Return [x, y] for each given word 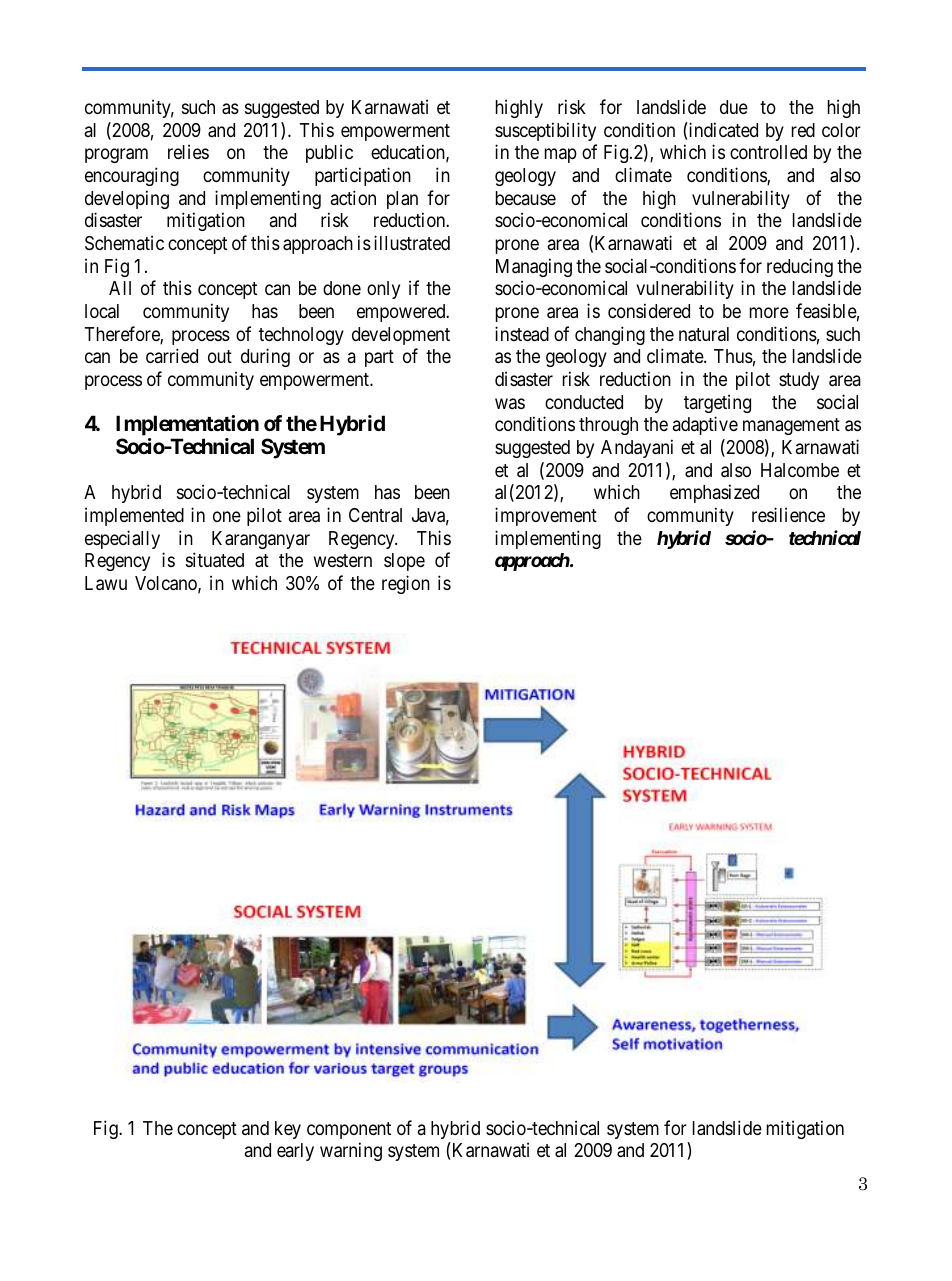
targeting [717, 403]
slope [404, 562]
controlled [768, 152]
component [349, 1130]
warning [351, 1151]
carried [172, 355]
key [288, 1130]
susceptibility [545, 131]
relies [188, 151]
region [406, 584]
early [295, 1152]
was [510, 403]
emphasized [714, 493]
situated [215, 560]
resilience [788, 514]
